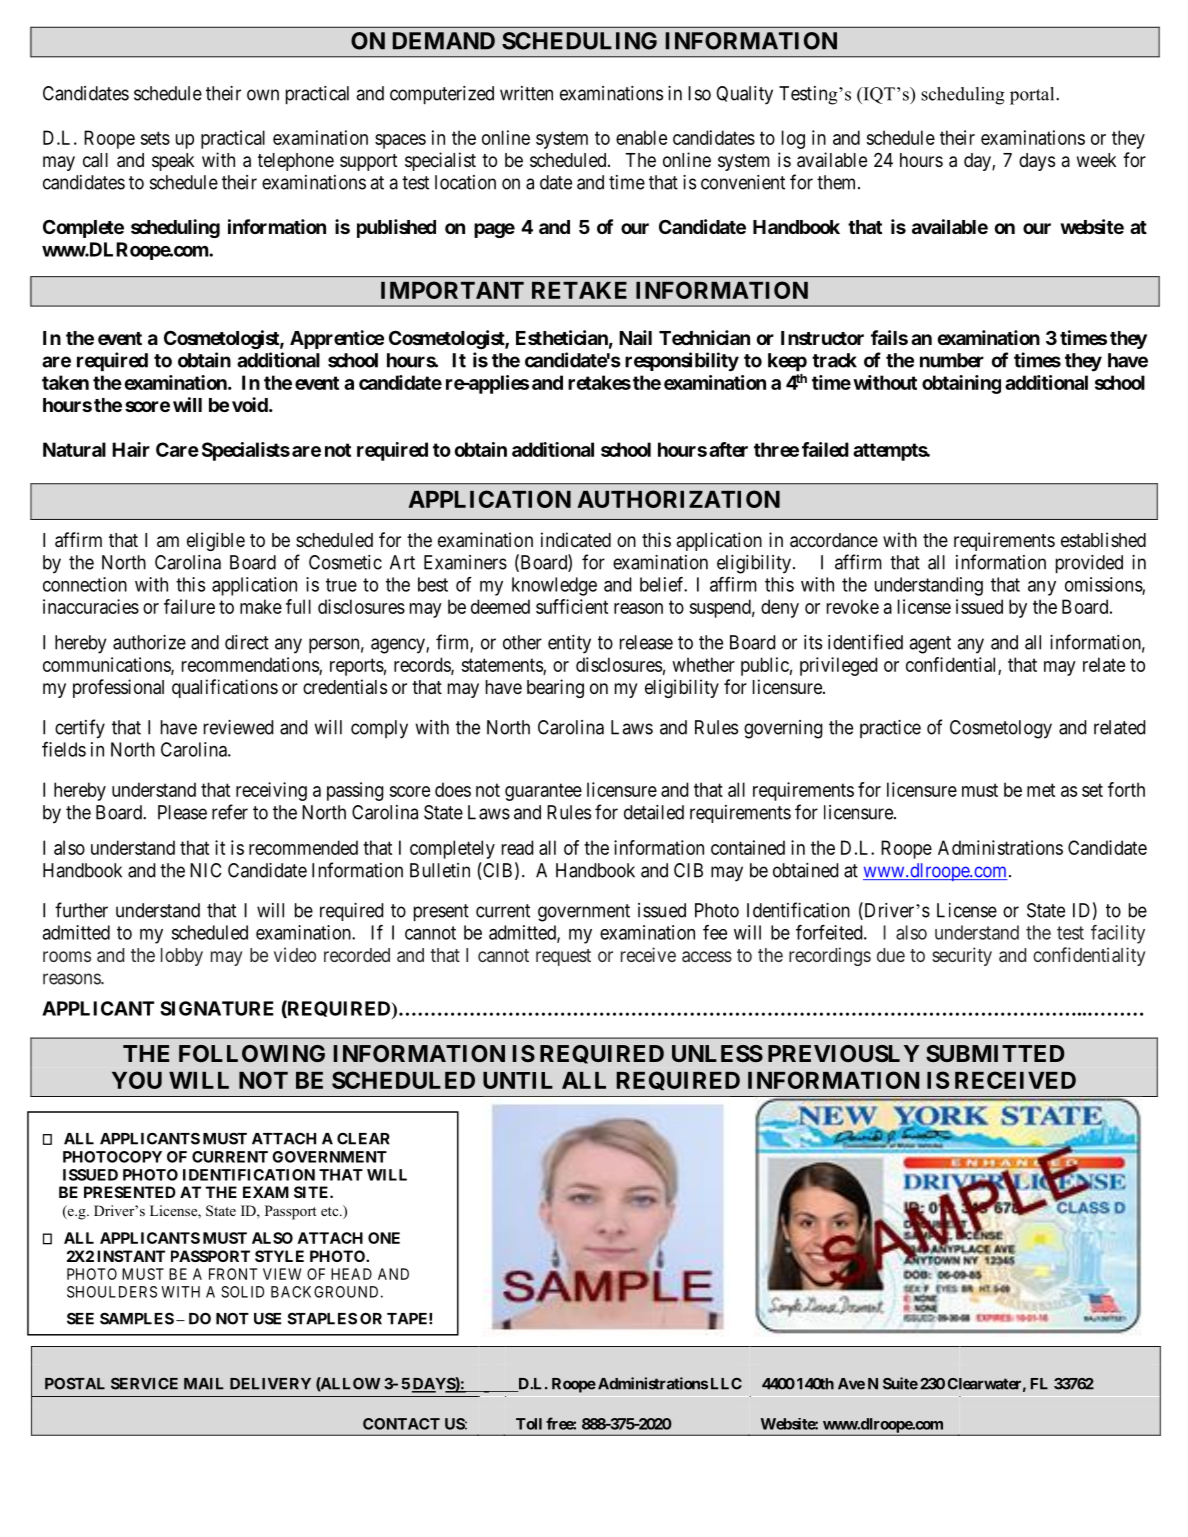 Image resolution: width=1188 pixels, height=1537 pixels. Describe the element at coordinates (529, 1424) in the image. I see `Toll` at that location.
